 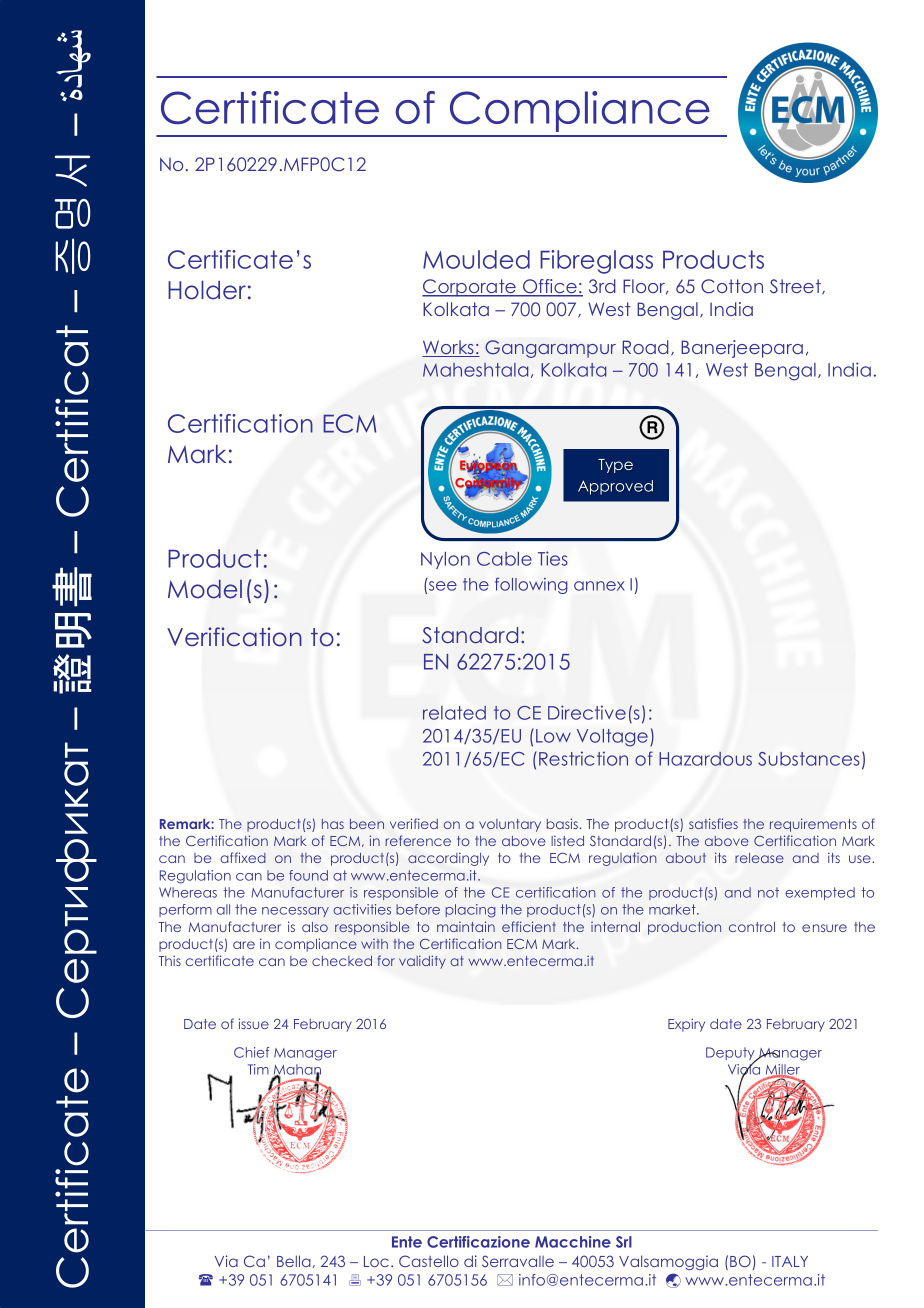 What do you see at coordinates (809, 759) in the screenshot?
I see `Substances` at bounding box center [809, 759].
